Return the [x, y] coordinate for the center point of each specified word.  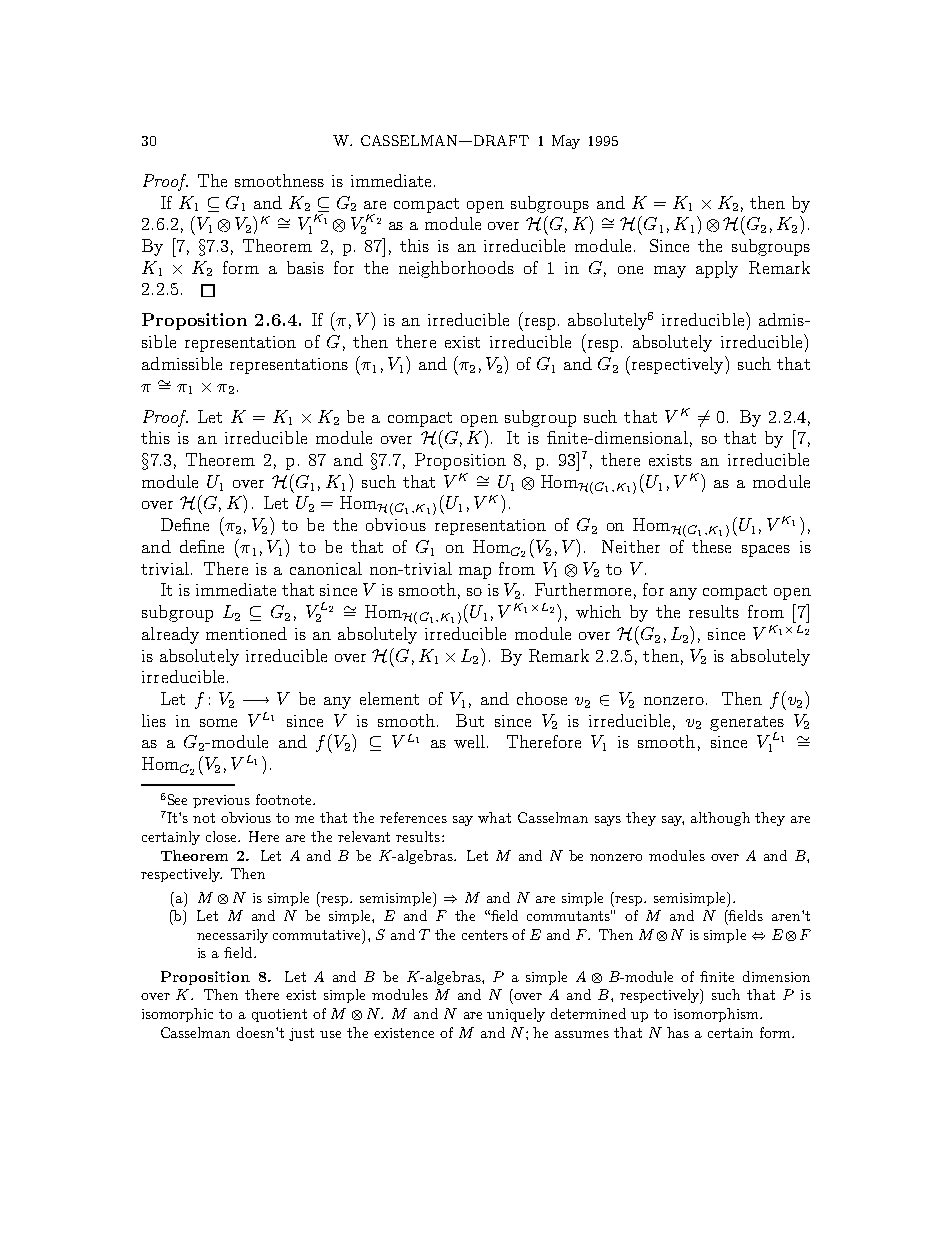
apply [717, 269]
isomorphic [177, 1015]
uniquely [516, 1015]
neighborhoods [456, 269]
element [389, 698]
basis [305, 267]
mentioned [246, 633]
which [598, 611]
